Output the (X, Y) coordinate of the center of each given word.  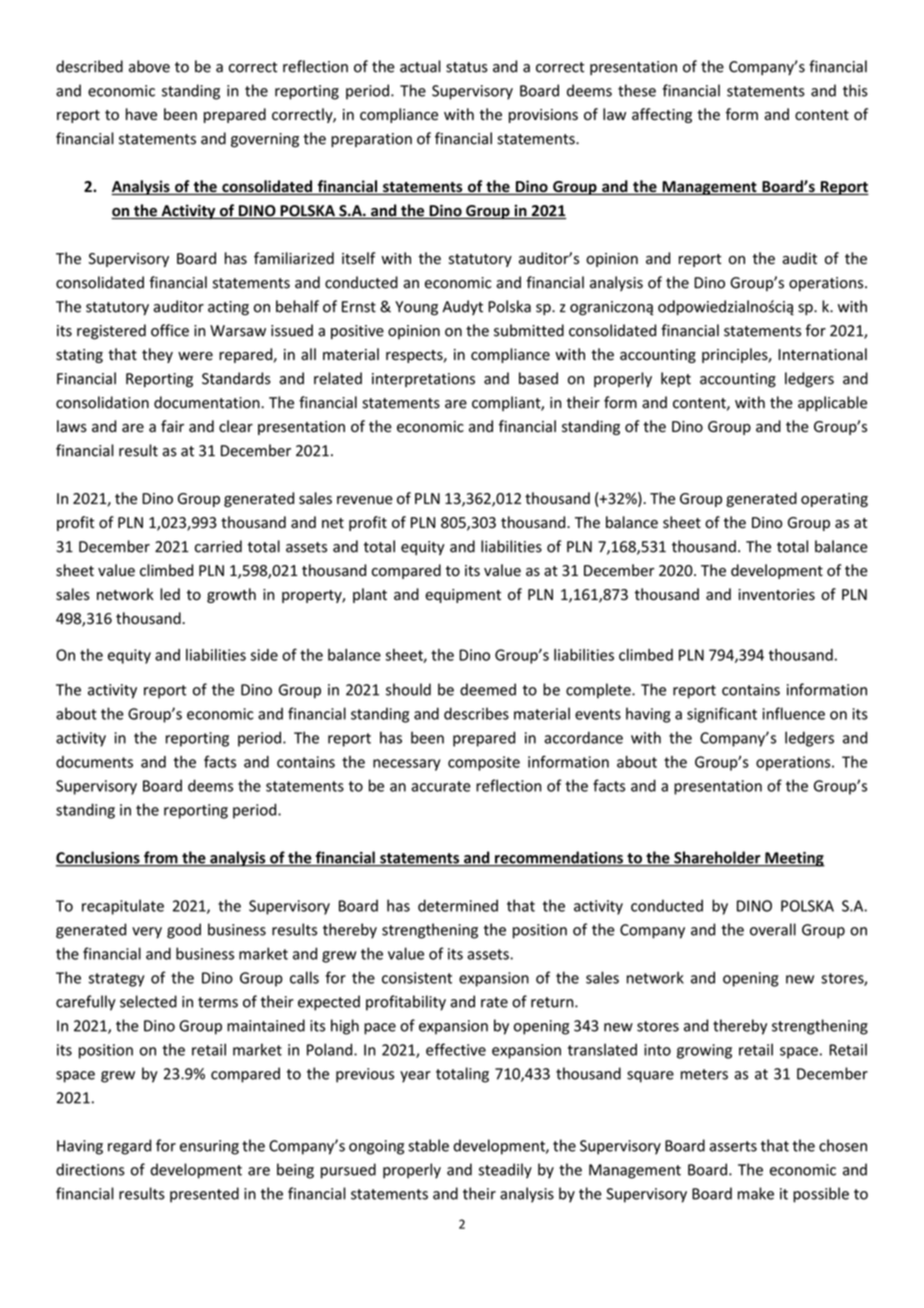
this (855, 90)
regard (129, 1147)
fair (172, 426)
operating (834, 500)
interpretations (423, 380)
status (467, 67)
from (161, 858)
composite (484, 763)
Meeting (794, 859)
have (141, 114)
